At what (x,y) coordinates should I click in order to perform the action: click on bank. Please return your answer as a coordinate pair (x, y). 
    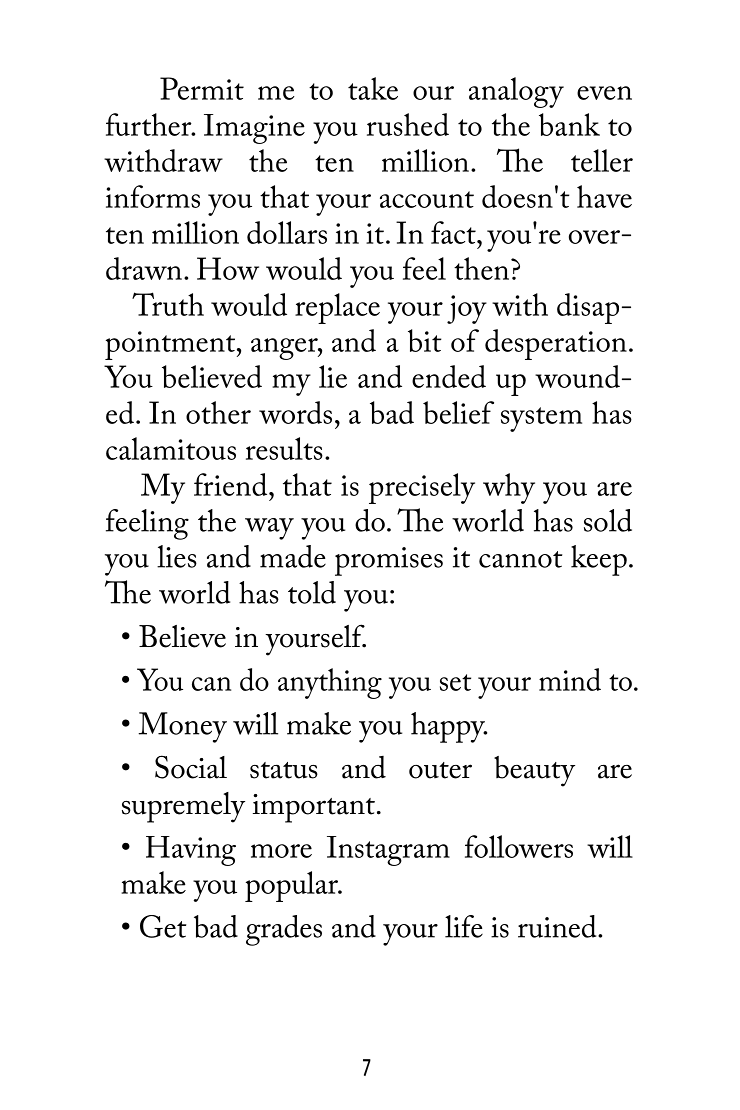
    Looking at the image, I should click on (569, 124).
